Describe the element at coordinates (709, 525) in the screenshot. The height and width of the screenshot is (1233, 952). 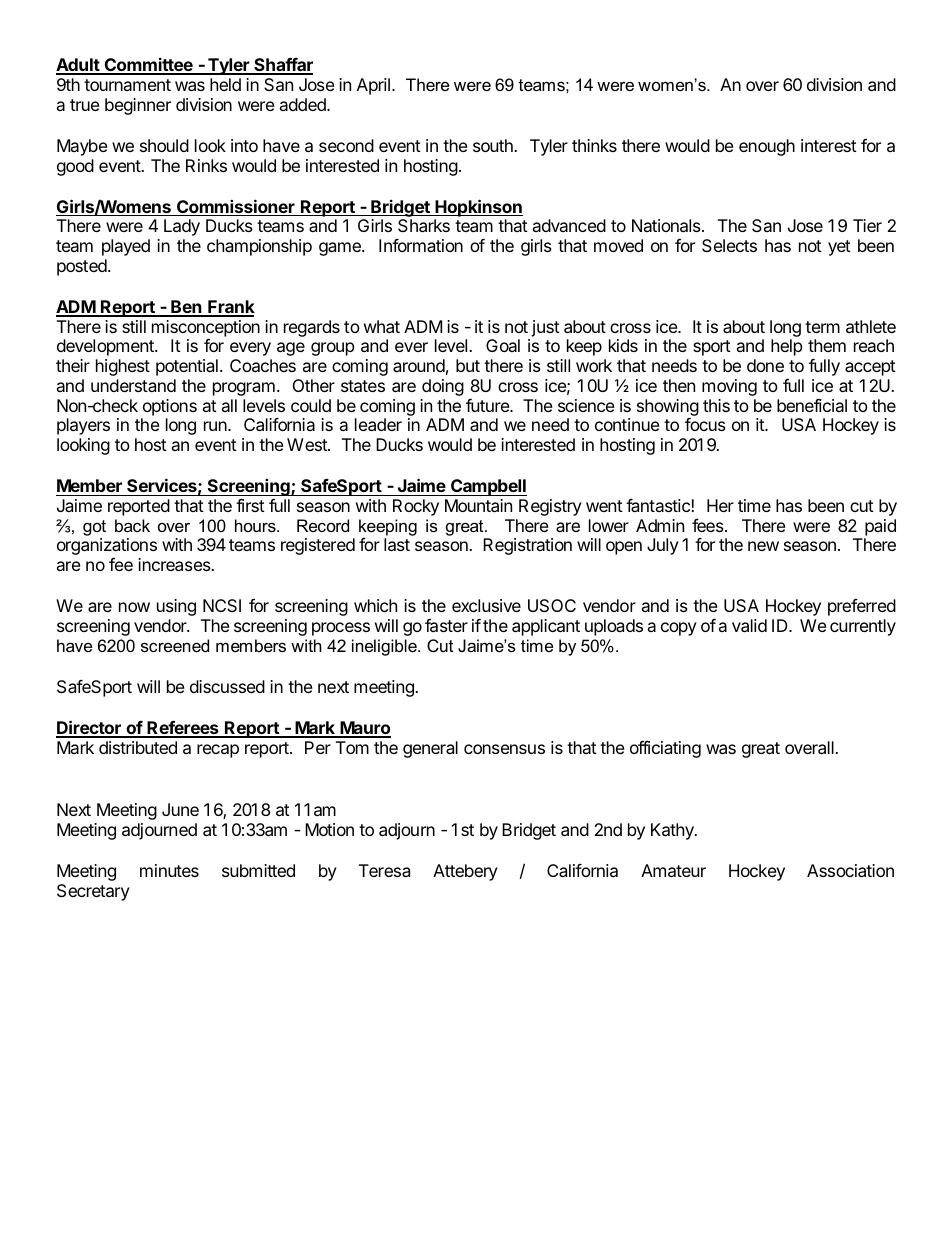
I see `fees` at that location.
